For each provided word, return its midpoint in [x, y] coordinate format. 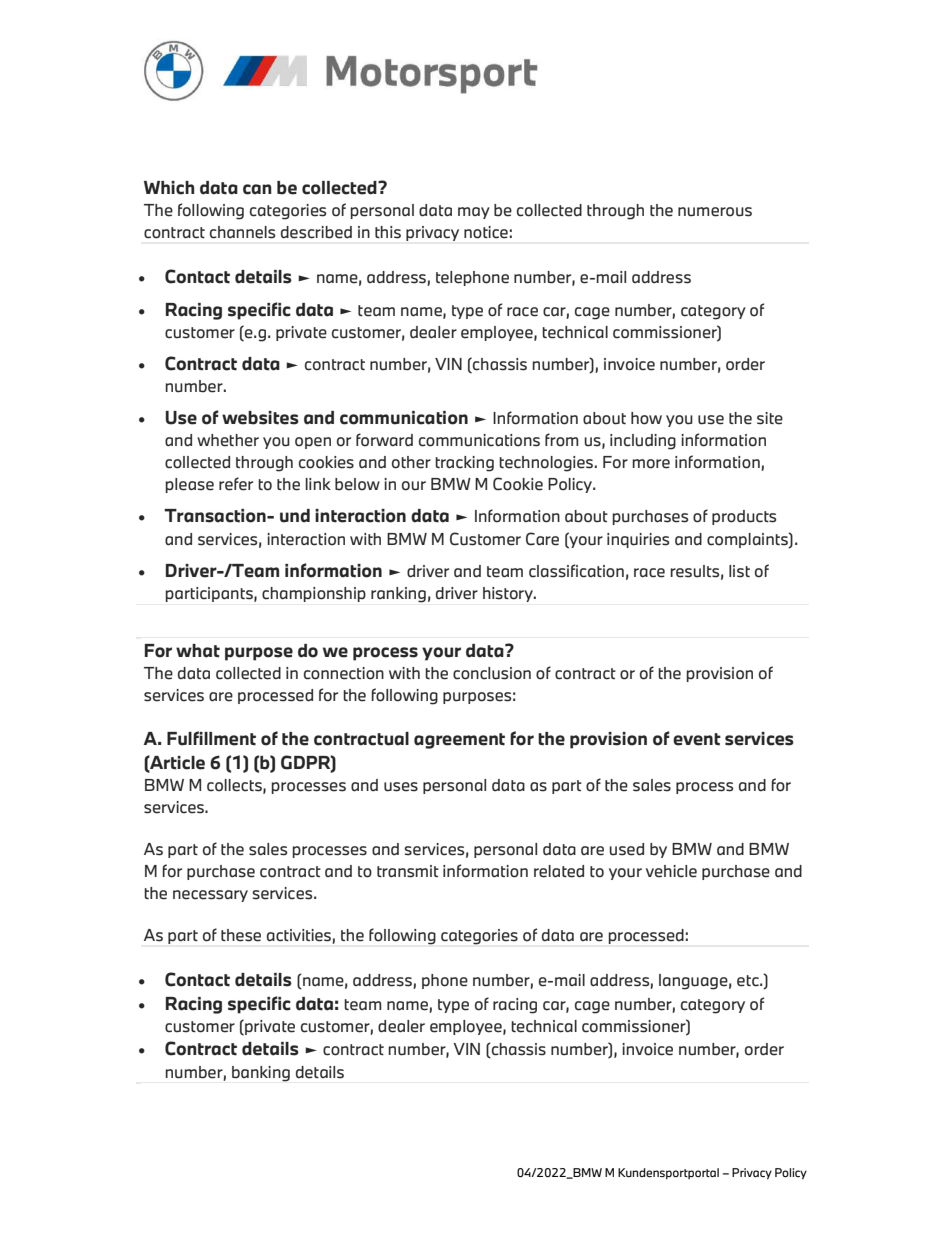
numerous [715, 212]
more [651, 464]
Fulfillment [211, 738]
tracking [464, 464]
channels [242, 232]
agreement [459, 741]
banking [261, 1074]
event [697, 739]
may [474, 213]
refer [236, 484]
